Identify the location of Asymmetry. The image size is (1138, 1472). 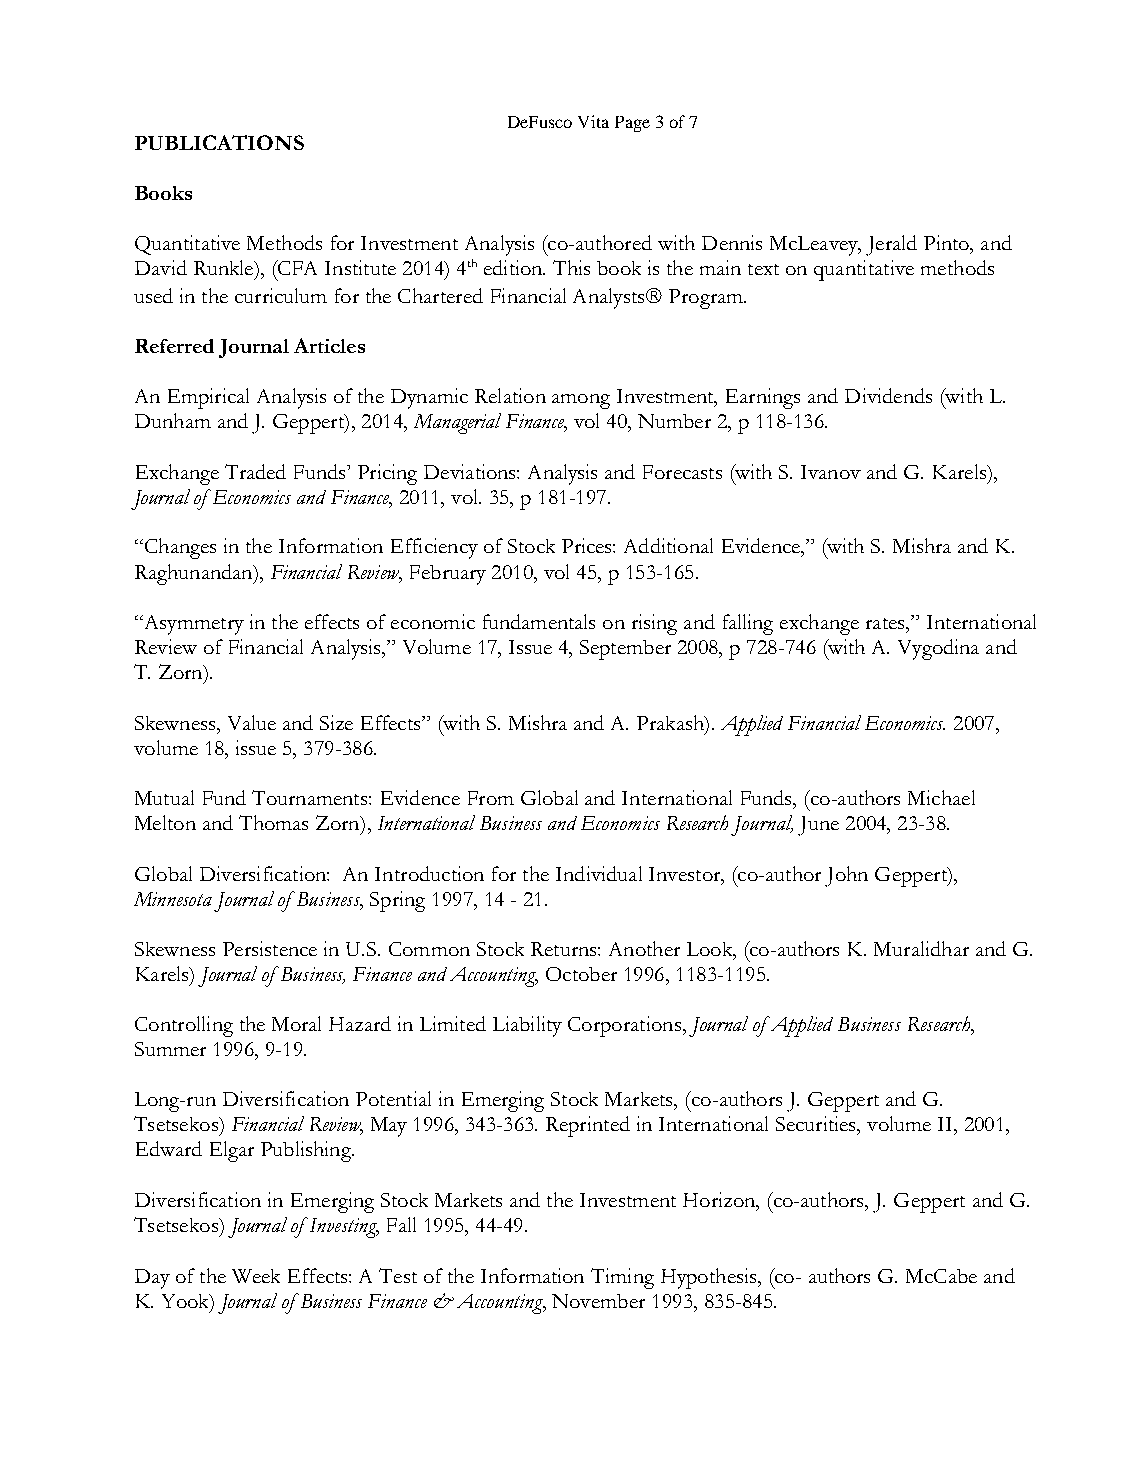
(192, 625).
